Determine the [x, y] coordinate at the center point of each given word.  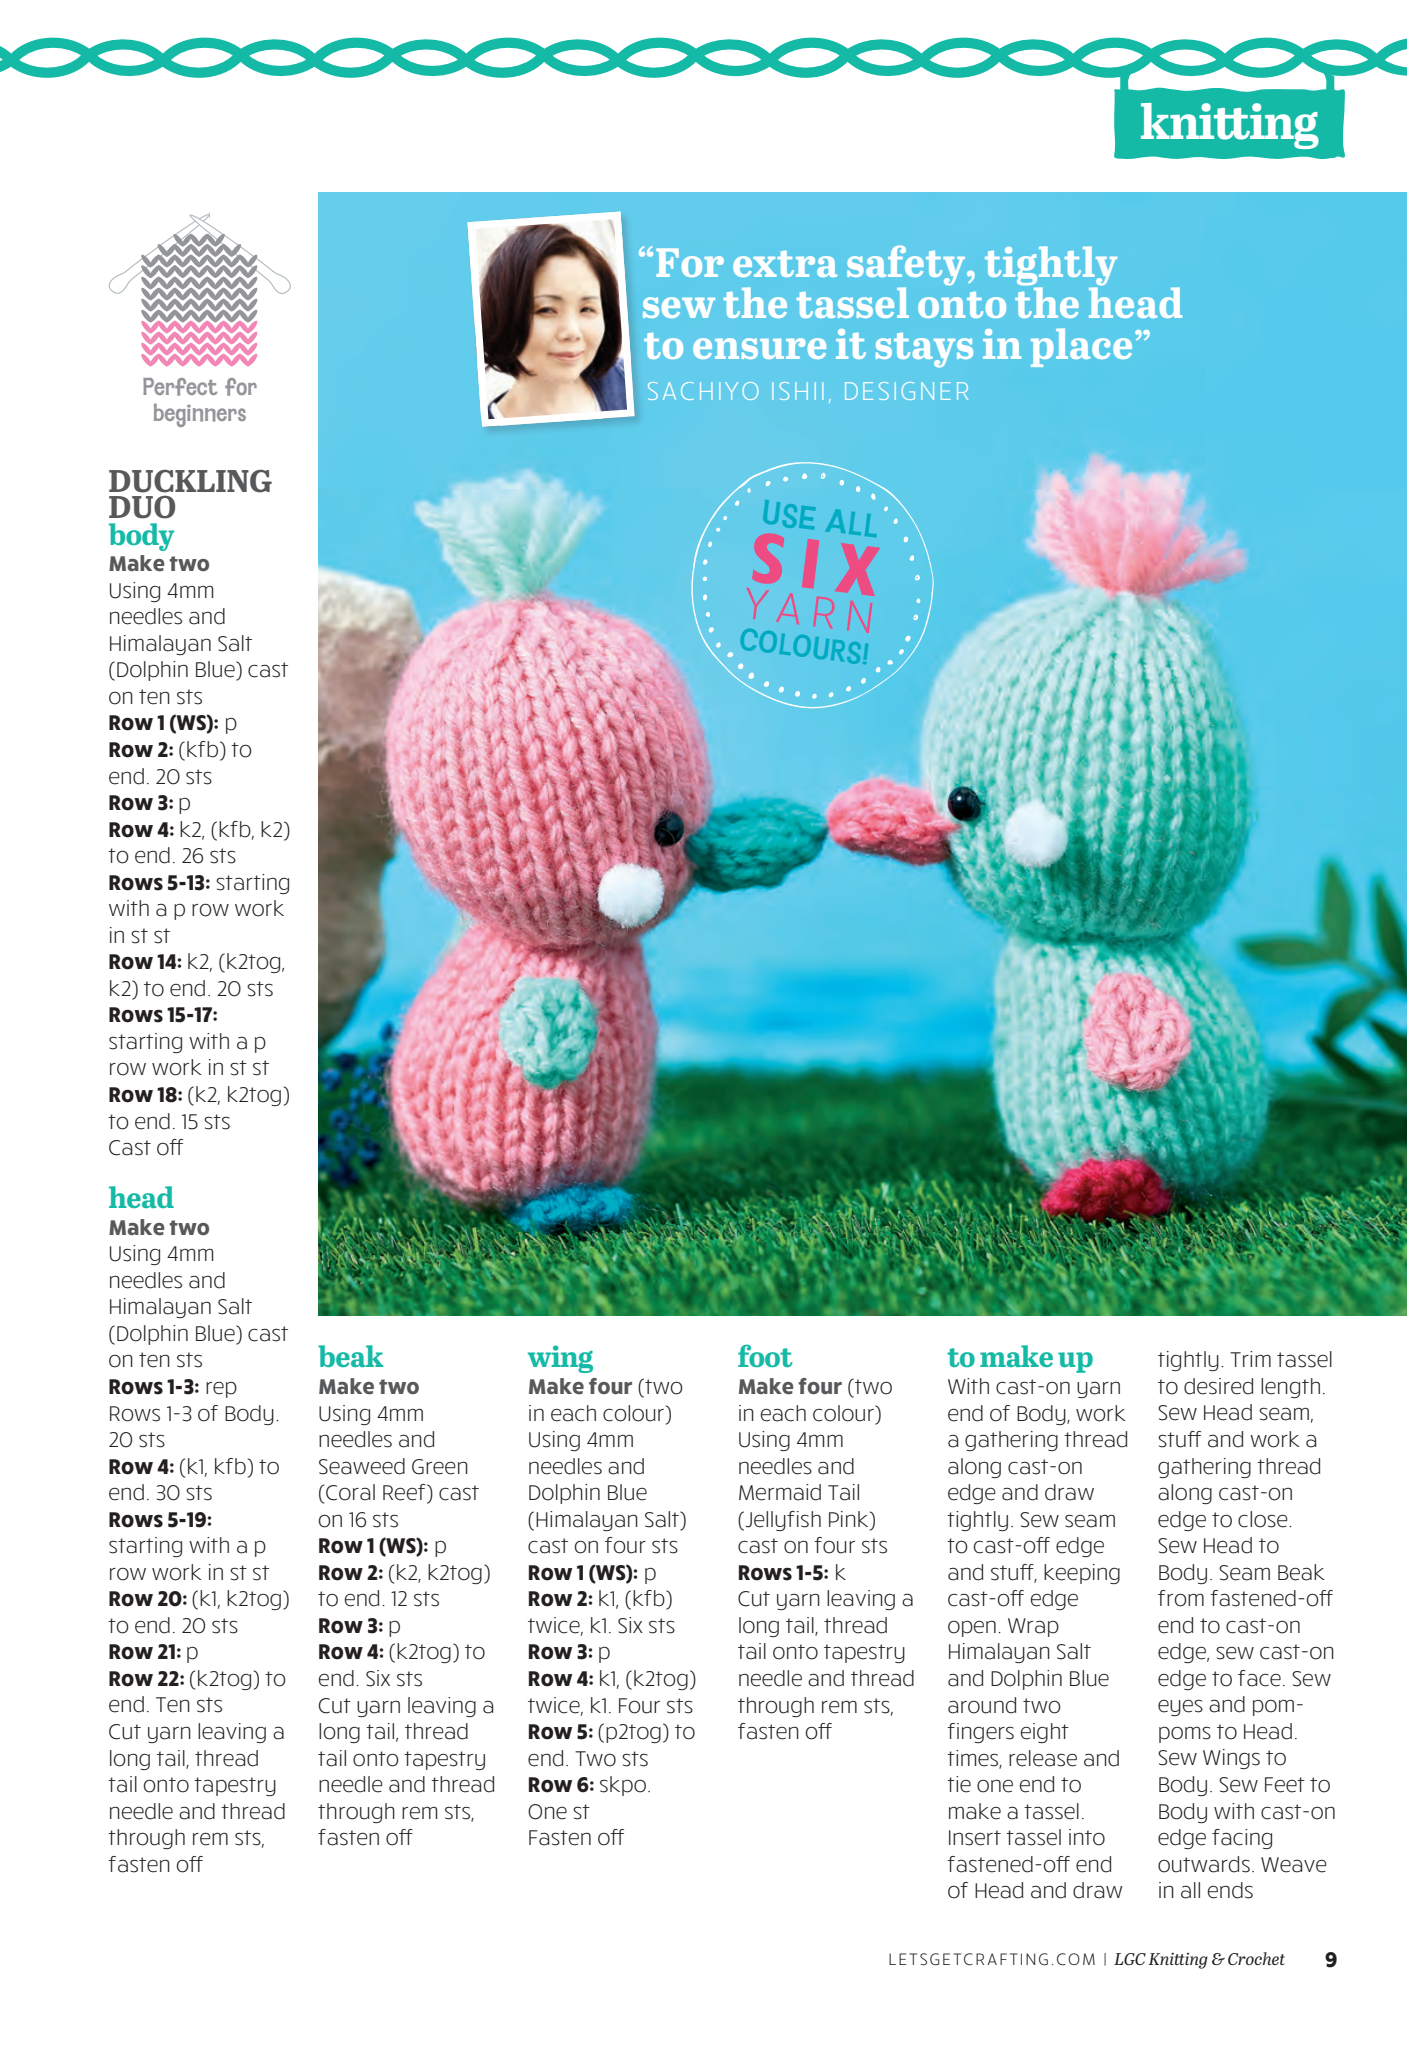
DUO [142, 507]
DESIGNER [906, 391]
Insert [975, 1838]
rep [221, 1390]
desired [1218, 1386]
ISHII [797, 391]
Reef [405, 1493]
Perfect [180, 387]
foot [765, 1355]
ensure [759, 348]
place [1081, 347]
